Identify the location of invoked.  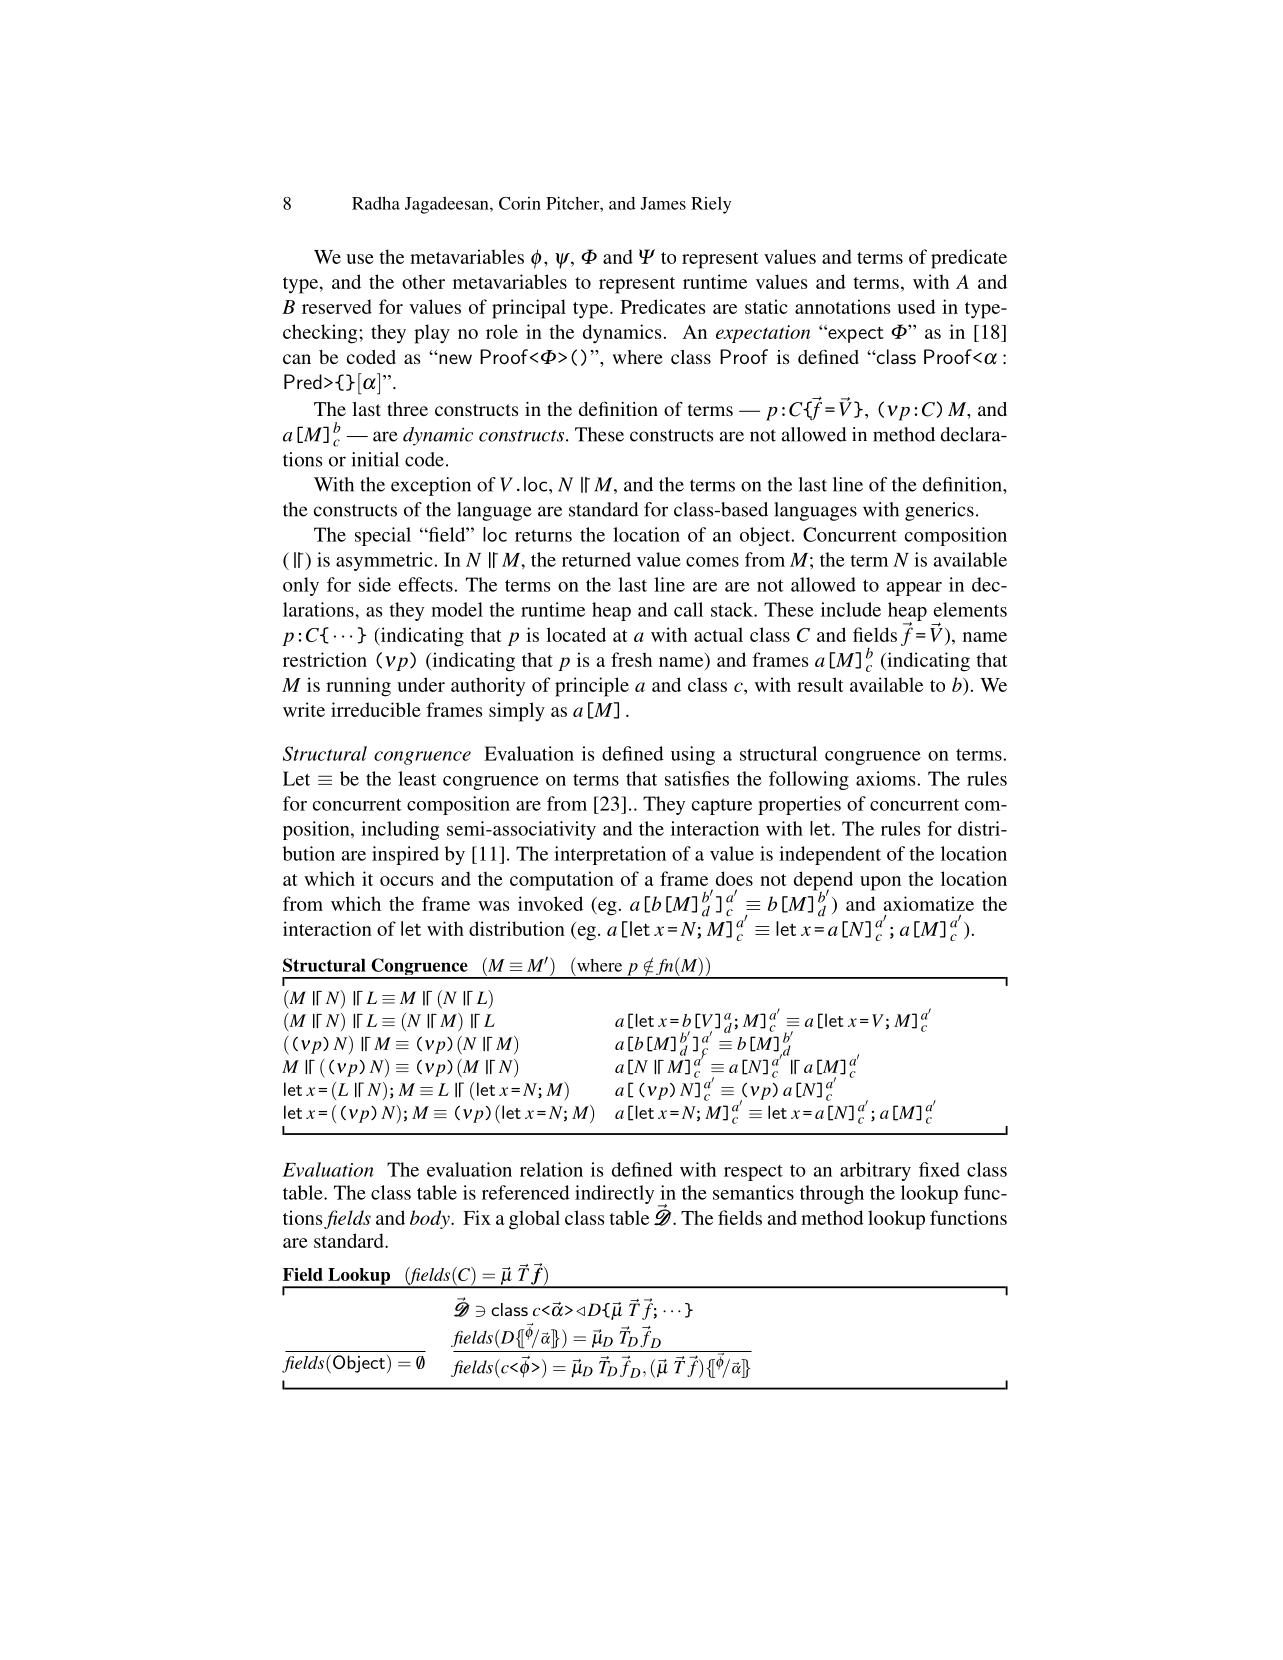
(550, 903).
